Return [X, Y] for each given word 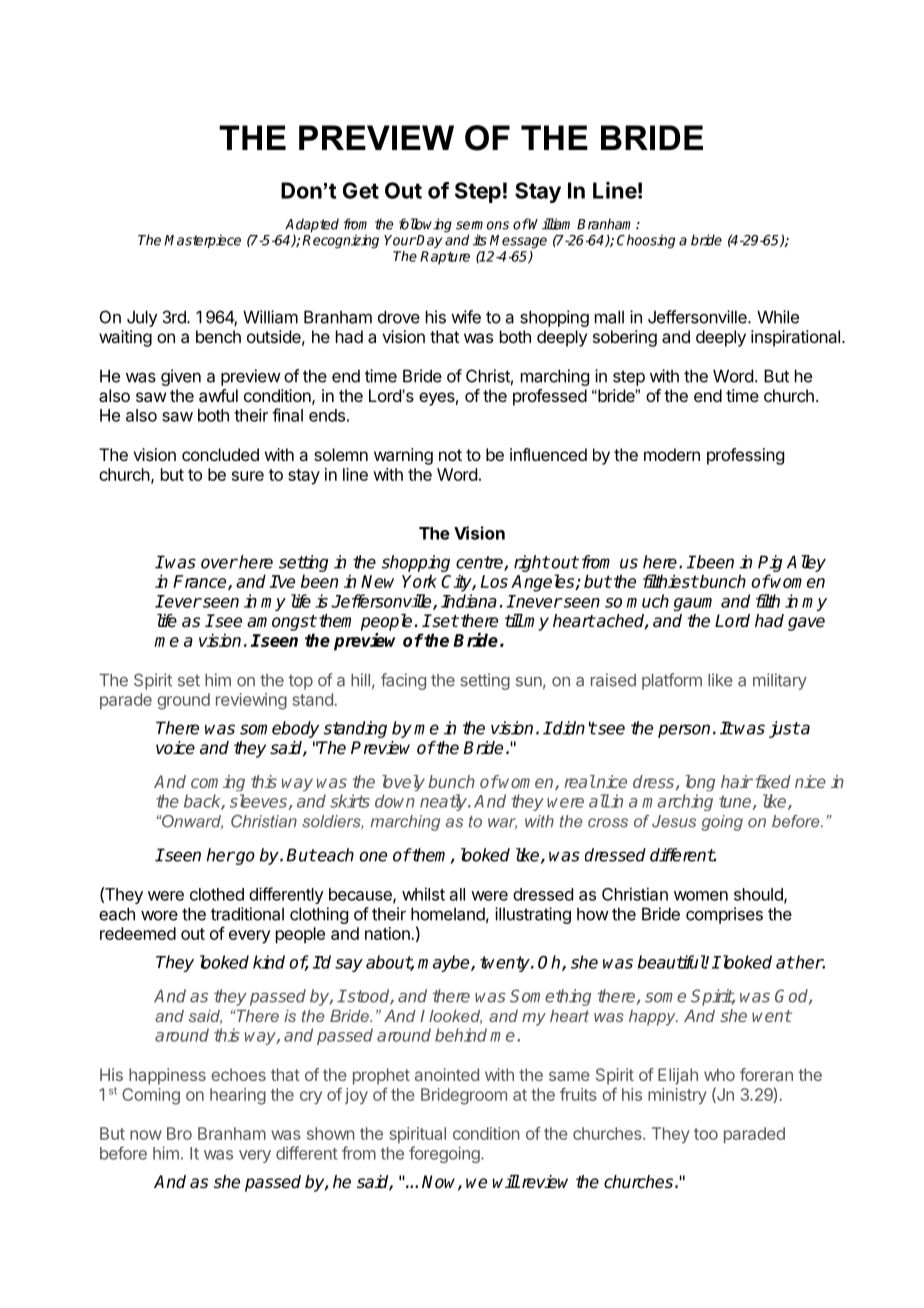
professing [745, 456]
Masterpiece [202, 241]
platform [672, 681]
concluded [220, 454]
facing [403, 681]
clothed [217, 894]
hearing [238, 1096]
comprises [724, 915]
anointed [447, 1074]
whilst [423, 894]
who [719, 1074]
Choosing [646, 241]
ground [183, 701]
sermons [482, 225]
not [450, 455]
